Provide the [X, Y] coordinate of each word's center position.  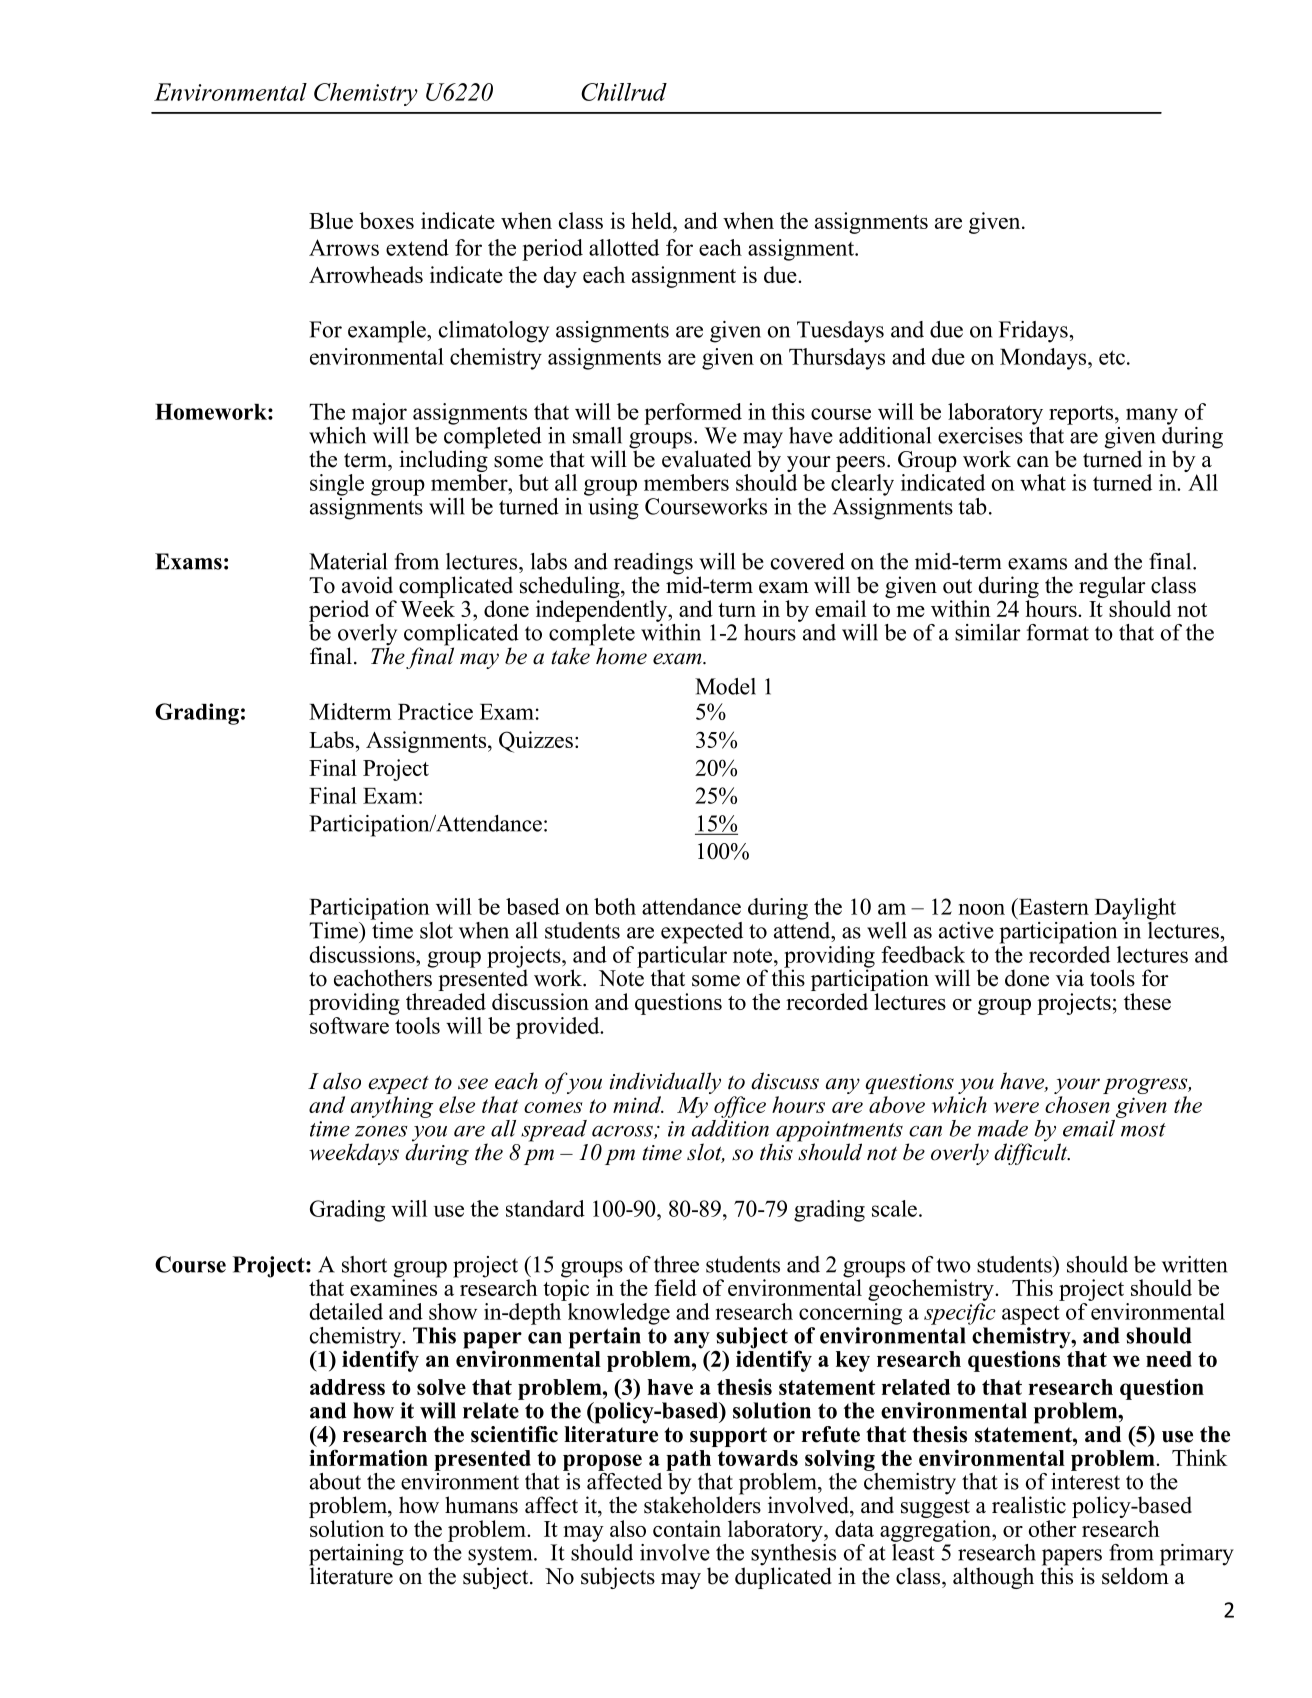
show [453, 1311]
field [675, 1287]
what [1043, 482]
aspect [1031, 1315]
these [1147, 1001]
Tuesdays [840, 332]
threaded [446, 1001]
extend [417, 247]
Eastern [1053, 906]
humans [481, 1505]
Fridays [1033, 332]
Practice [435, 711]
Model [725, 686]
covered [808, 561]
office [740, 1107]
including [444, 460]
